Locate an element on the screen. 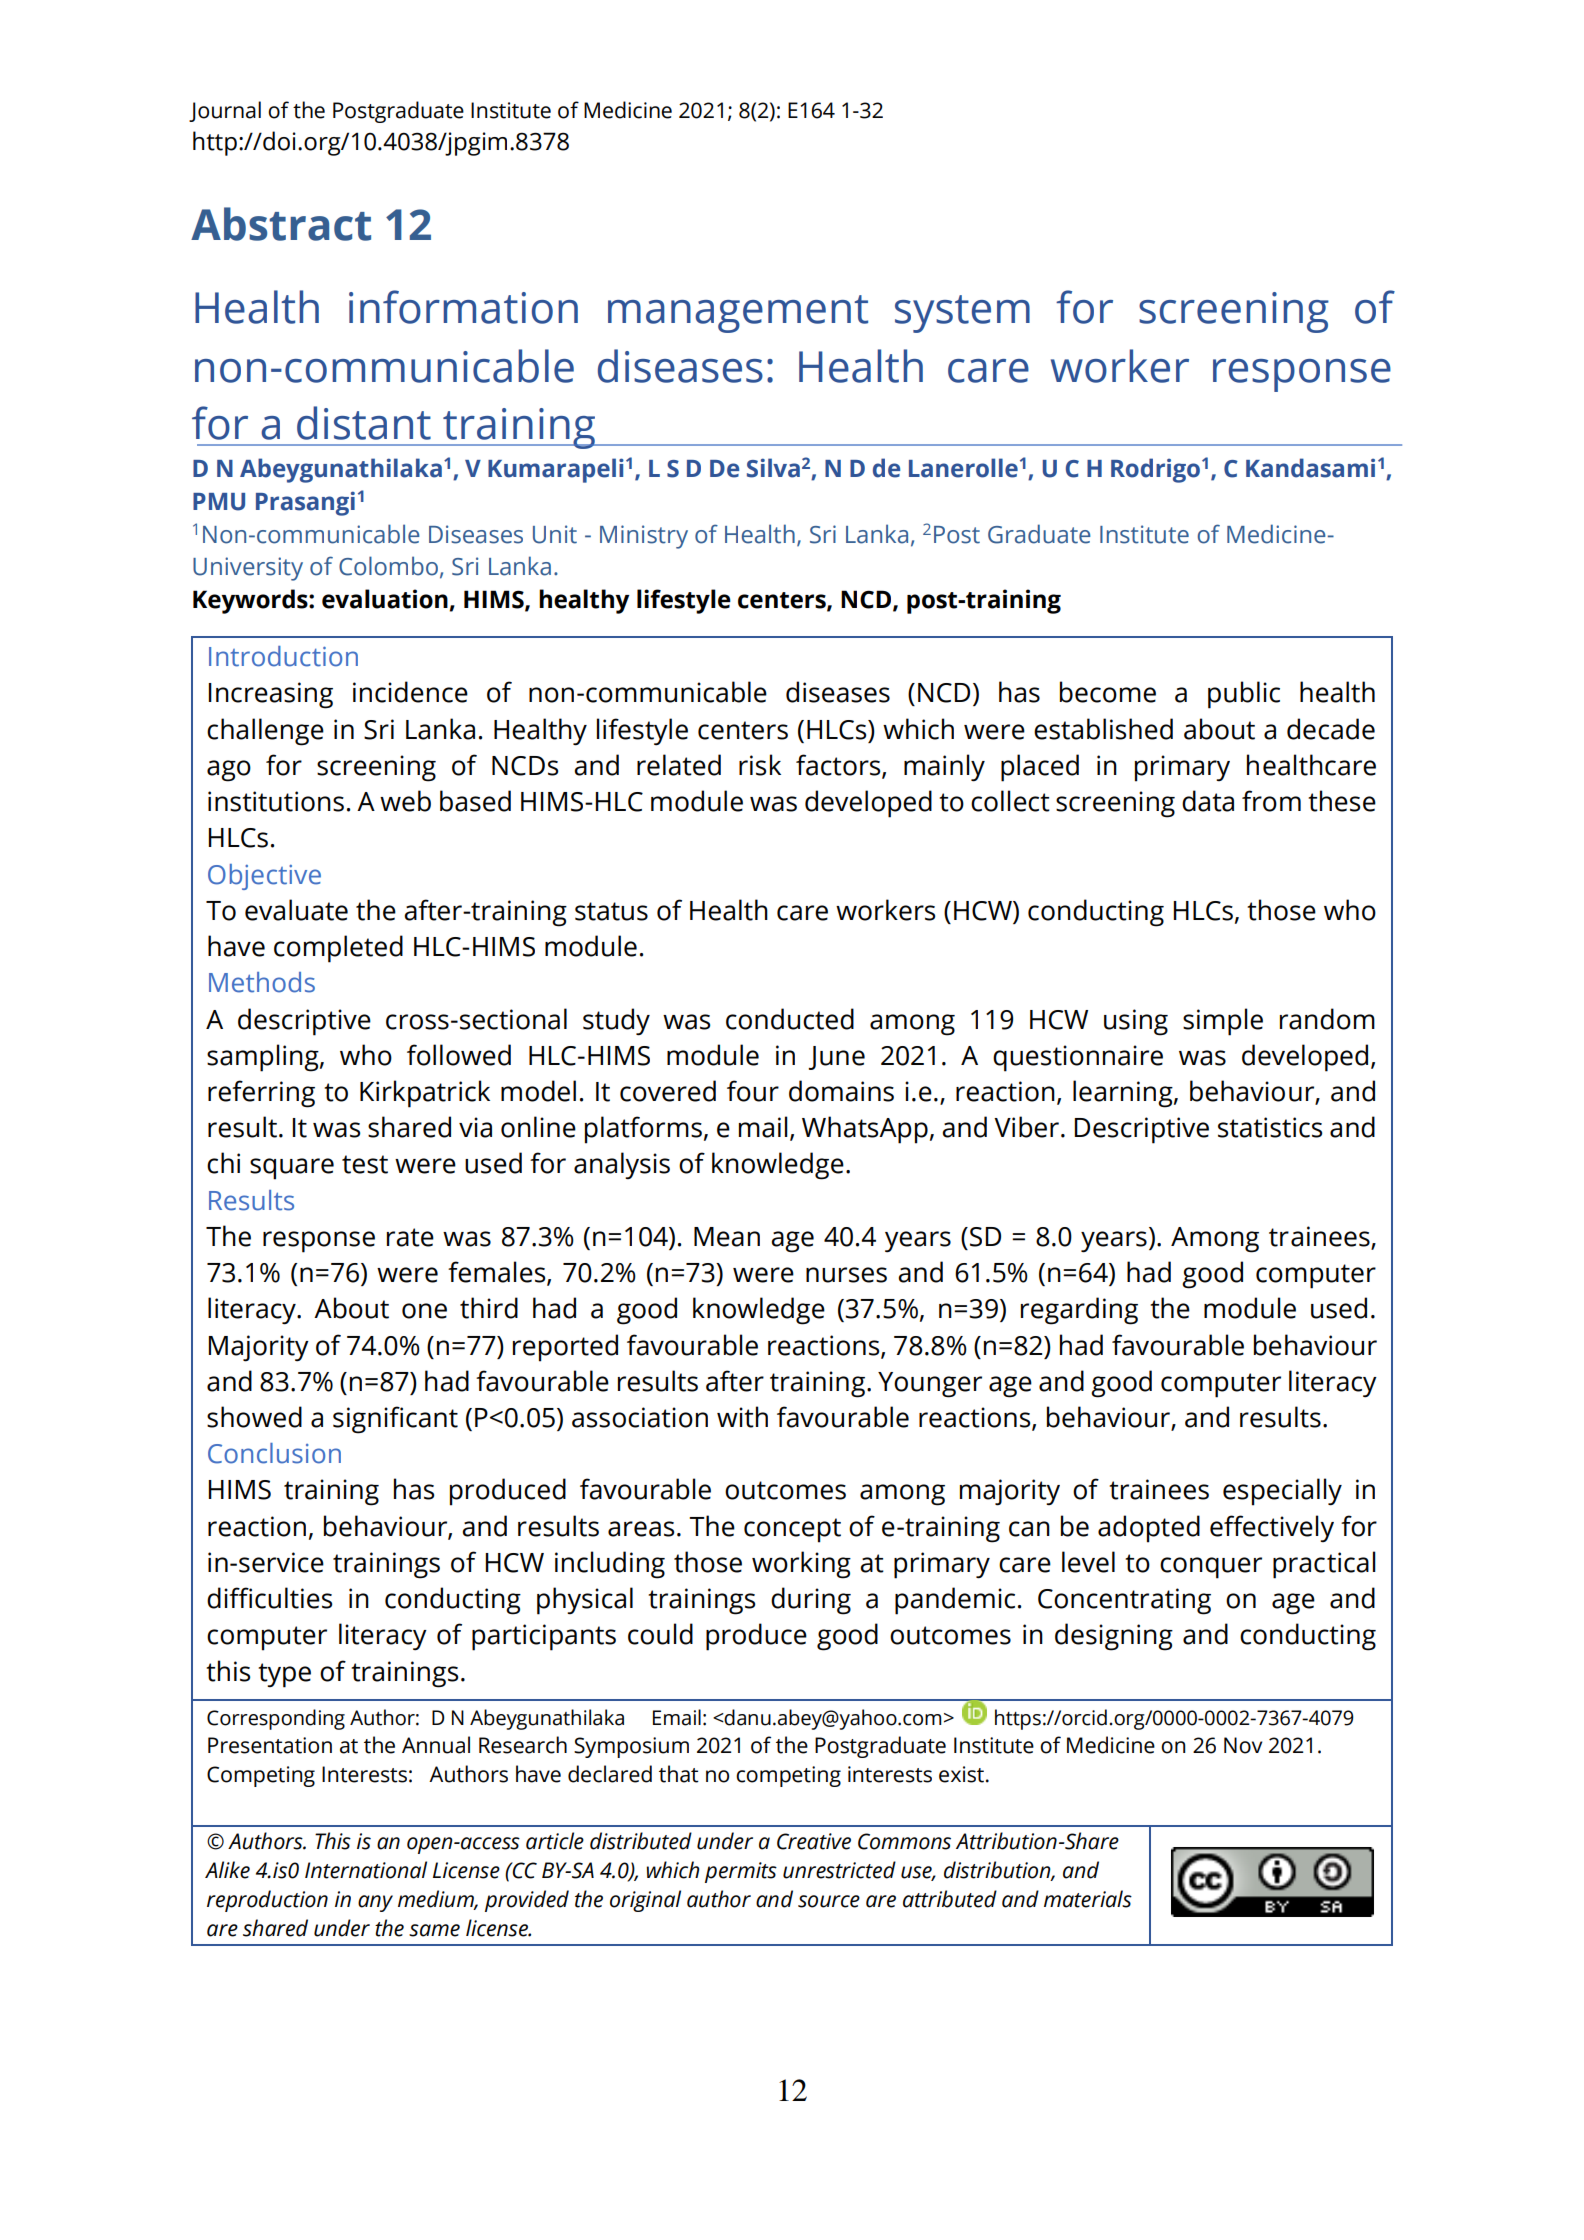  system is located at coordinates (962, 314).
